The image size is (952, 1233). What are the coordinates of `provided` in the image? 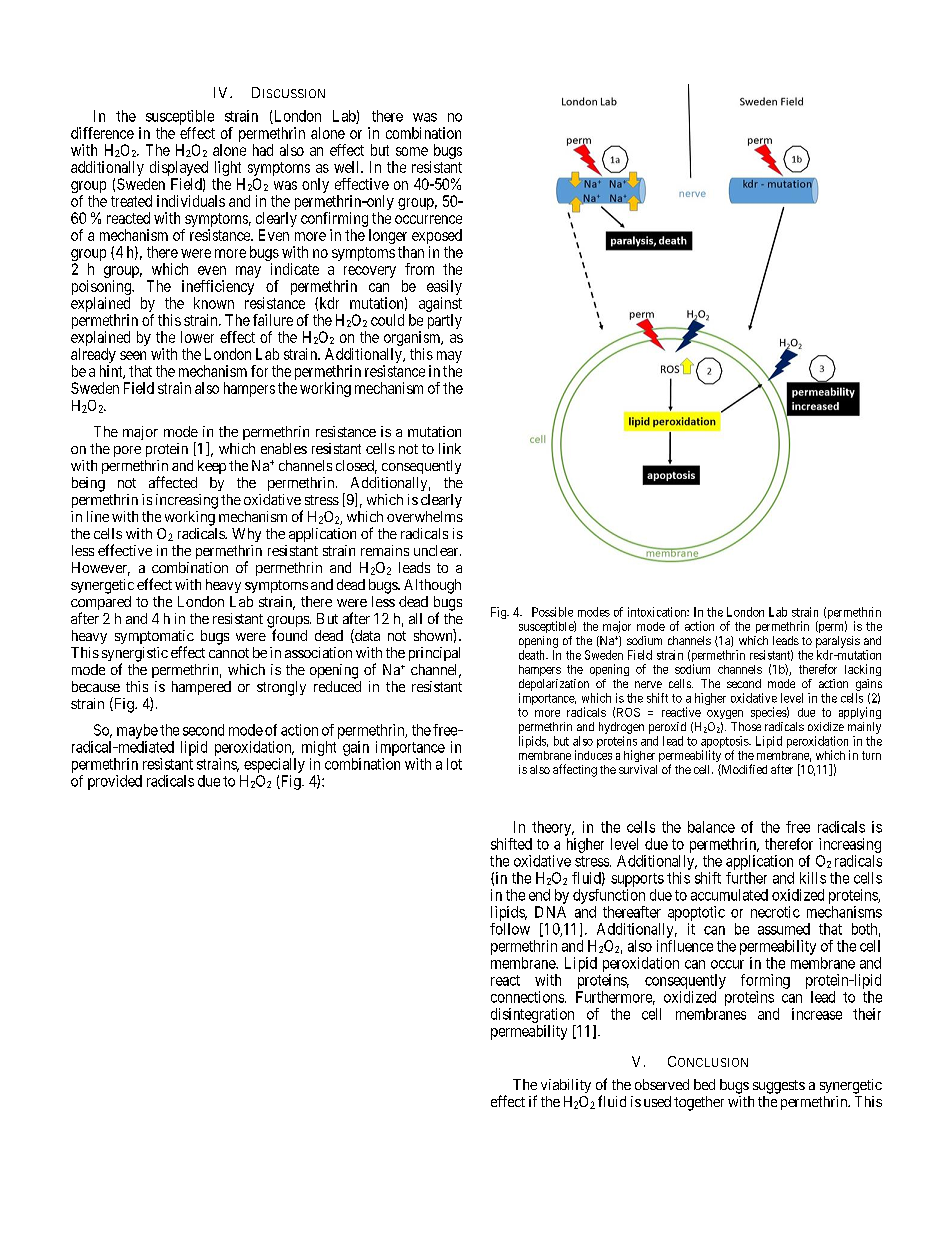 It's located at (115, 782).
